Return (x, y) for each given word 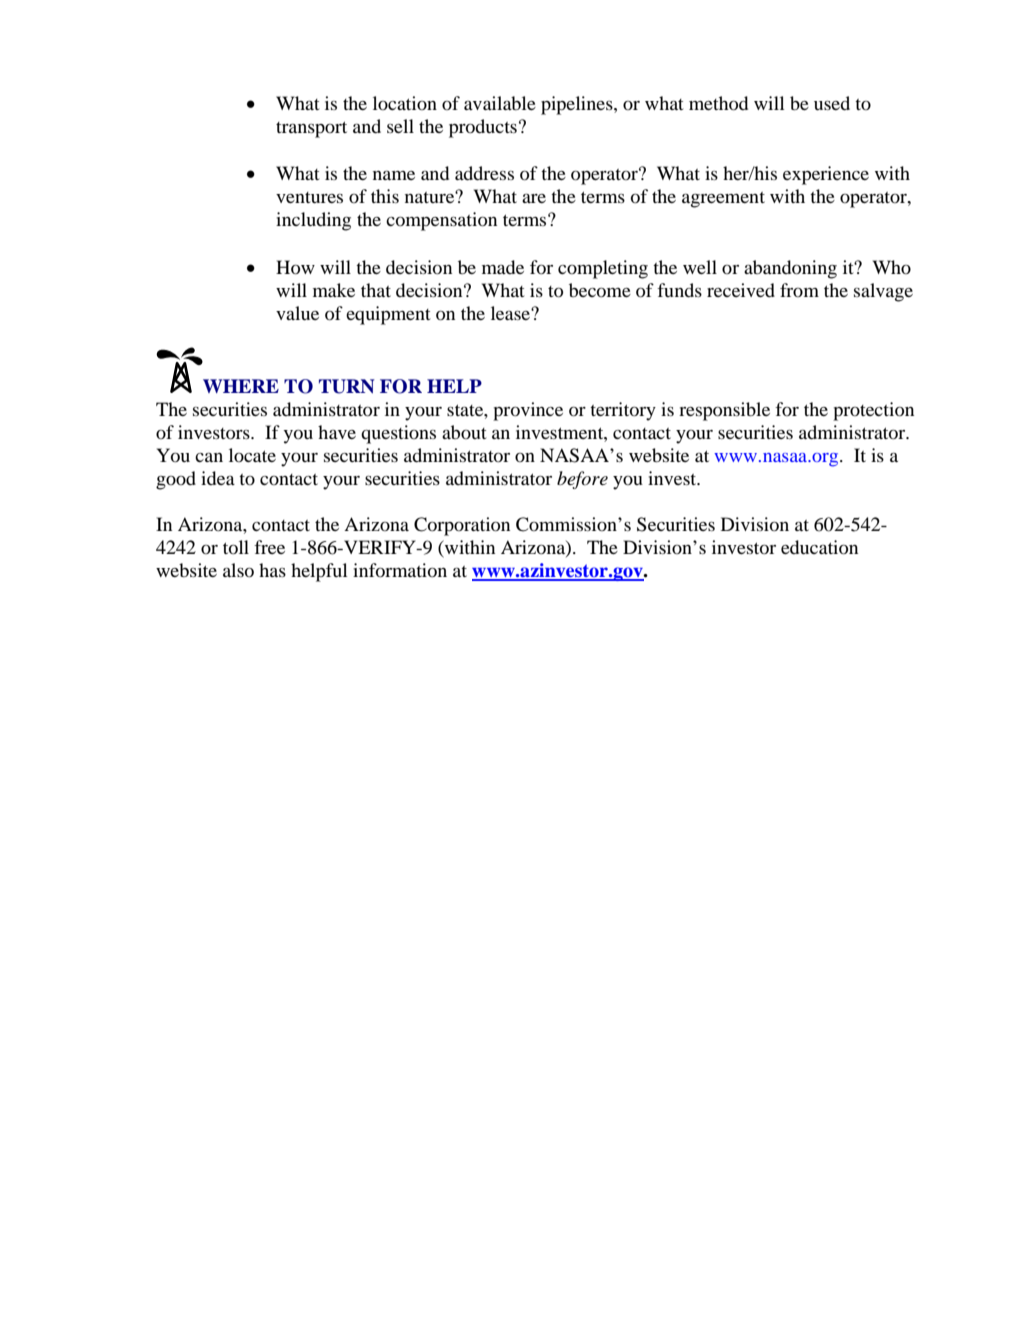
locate (252, 455)
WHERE (241, 386)
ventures (309, 197)
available (500, 103)
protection (873, 411)
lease (511, 313)
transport (311, 130)
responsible (724, 411)
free (269, 547)
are (534, 198)
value (297, 313)
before (582, 480)
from (799, 290)
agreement (723, 200)
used (832, 103)
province (528, 411)
